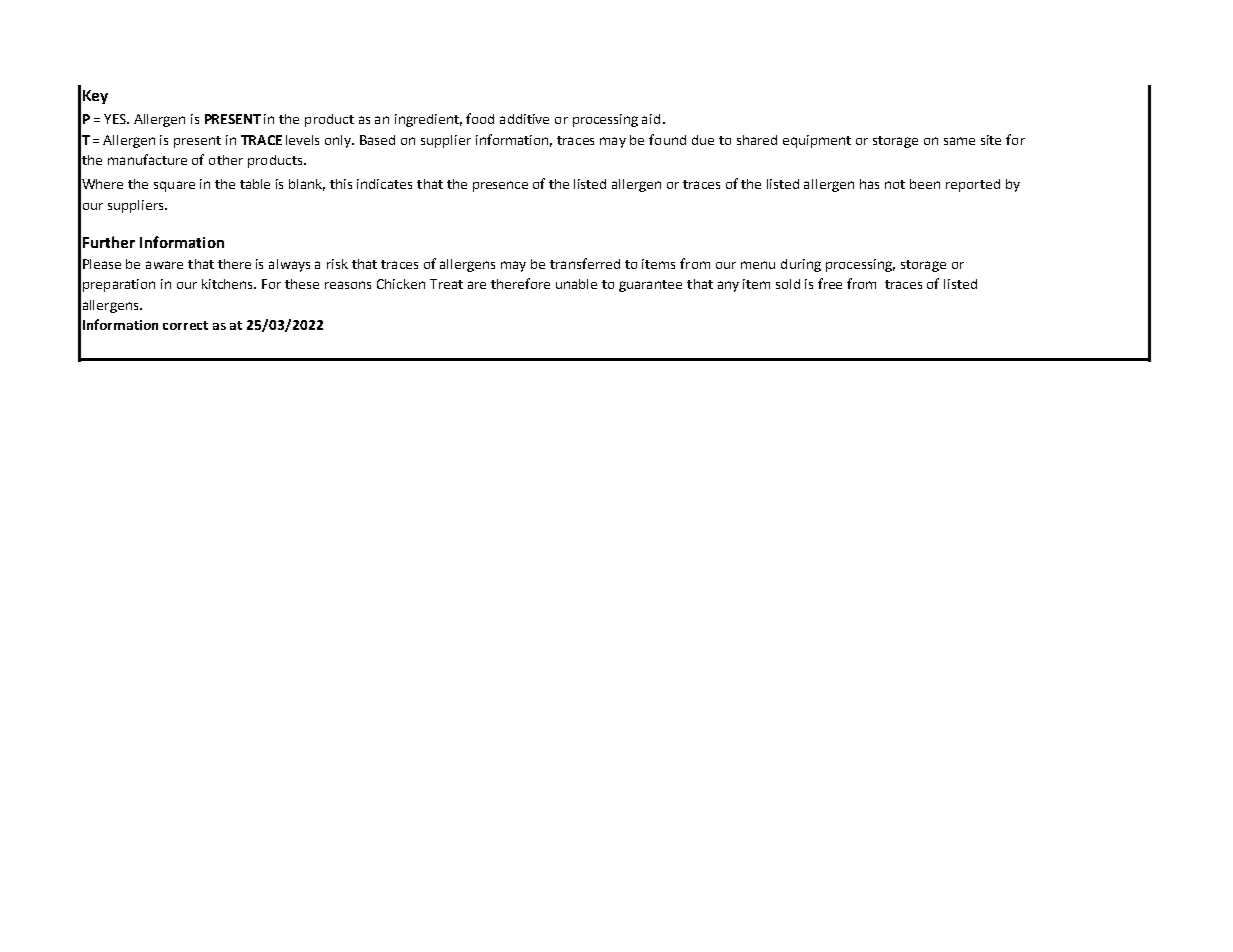  I want to click on table, so click(255, 184).
